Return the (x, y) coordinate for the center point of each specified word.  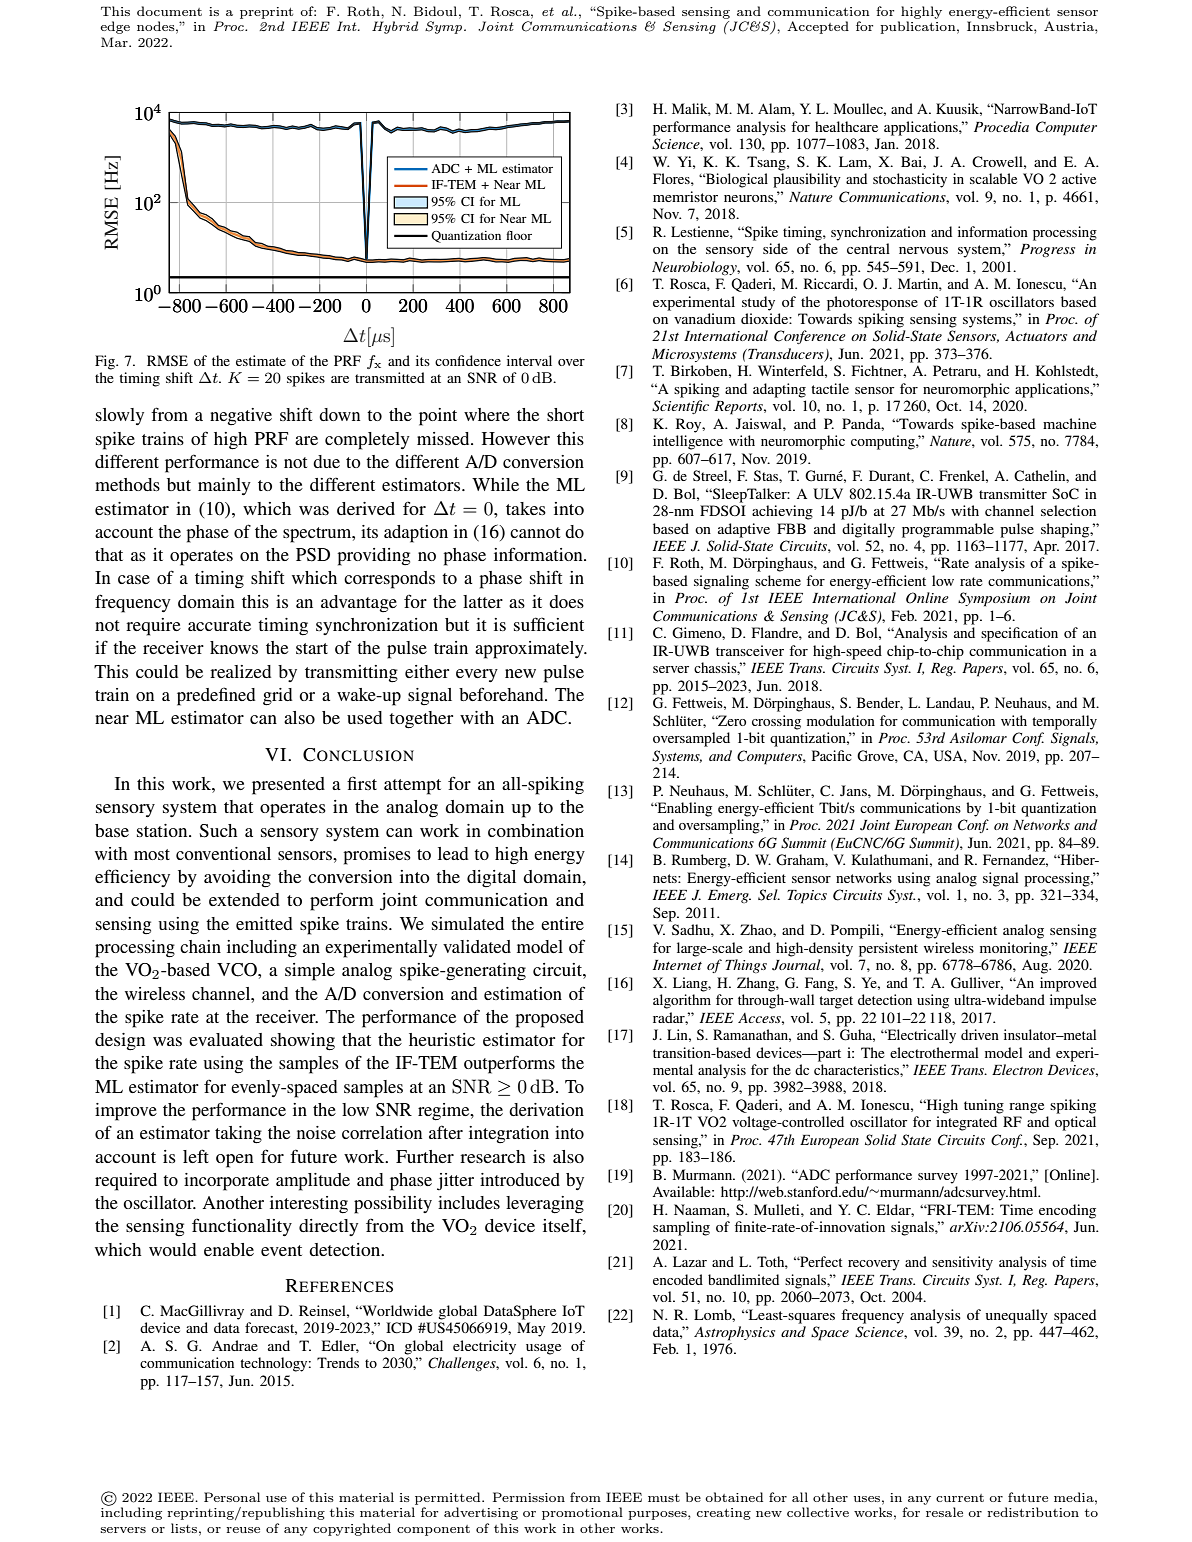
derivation (546, 1109)
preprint (266, 13)
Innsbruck (1001, 26)
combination (536, 830)
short (565, 414)
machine (1069, 423)
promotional (582, 1513)
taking (238, 1135)
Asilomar (978, 737)
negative (241, 416)
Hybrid (395, 27)
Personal (232, 1497)
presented (288, 786)
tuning (984, 1106)
